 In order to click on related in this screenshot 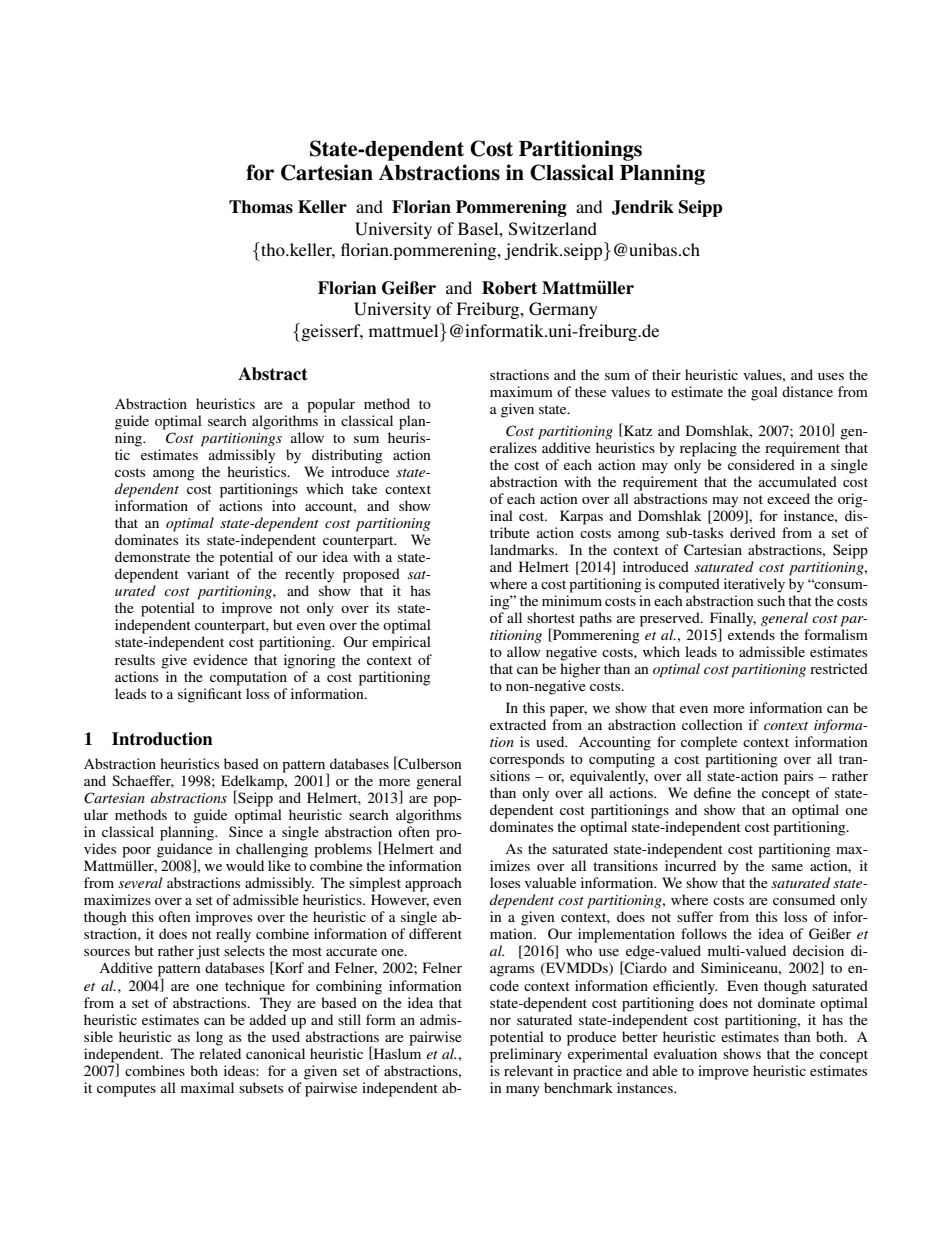, I will do `click(220, 1053)`.
